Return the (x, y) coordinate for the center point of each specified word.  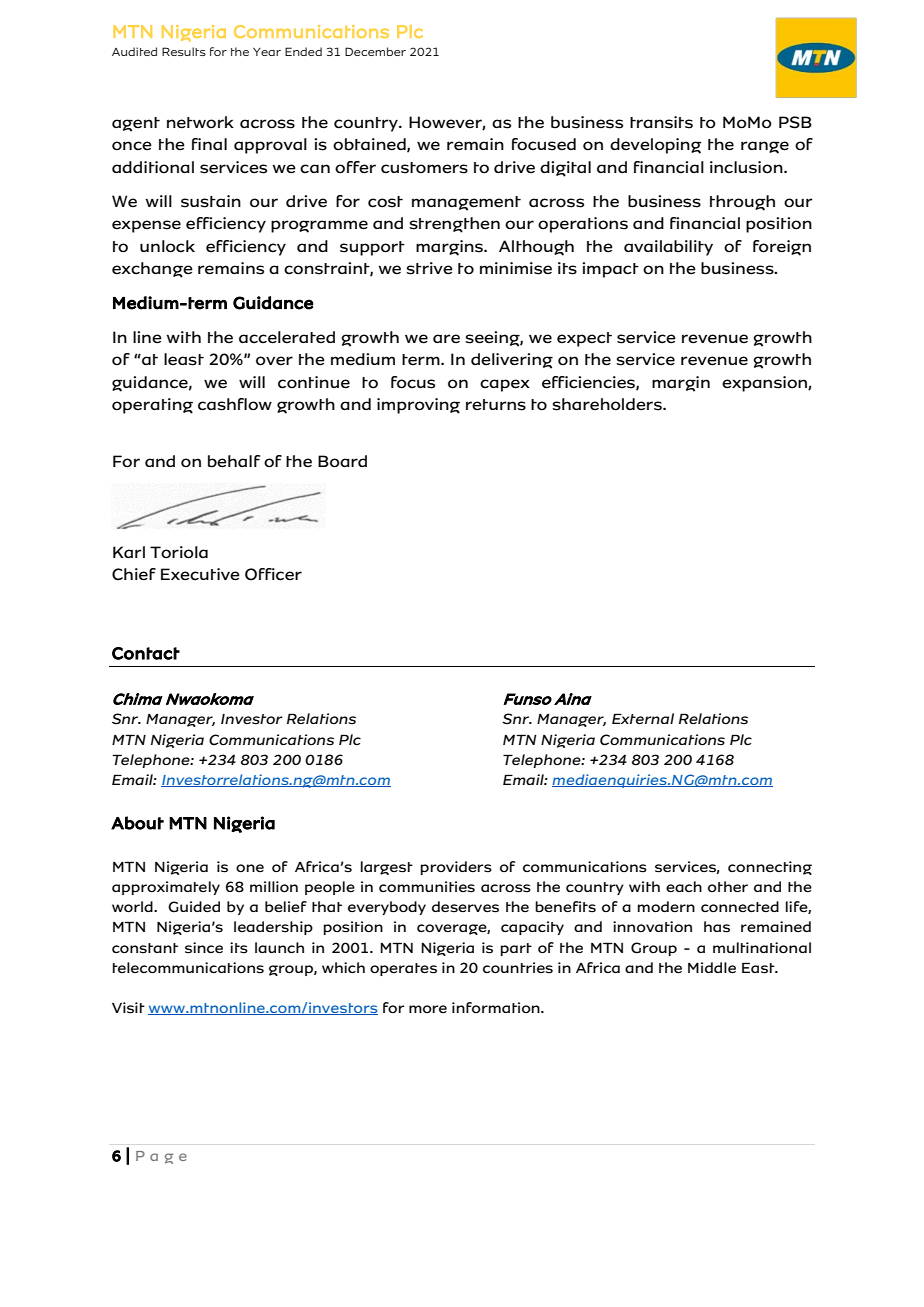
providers (456, 868)
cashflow (235, 404)
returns (496, 405)
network (200, 122)
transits (661, 122)
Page (161, 1157)
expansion (765, 384)
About (137, 823)
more (428, 1009)
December (375, 51)
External (643, 718)
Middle (712, 968)
